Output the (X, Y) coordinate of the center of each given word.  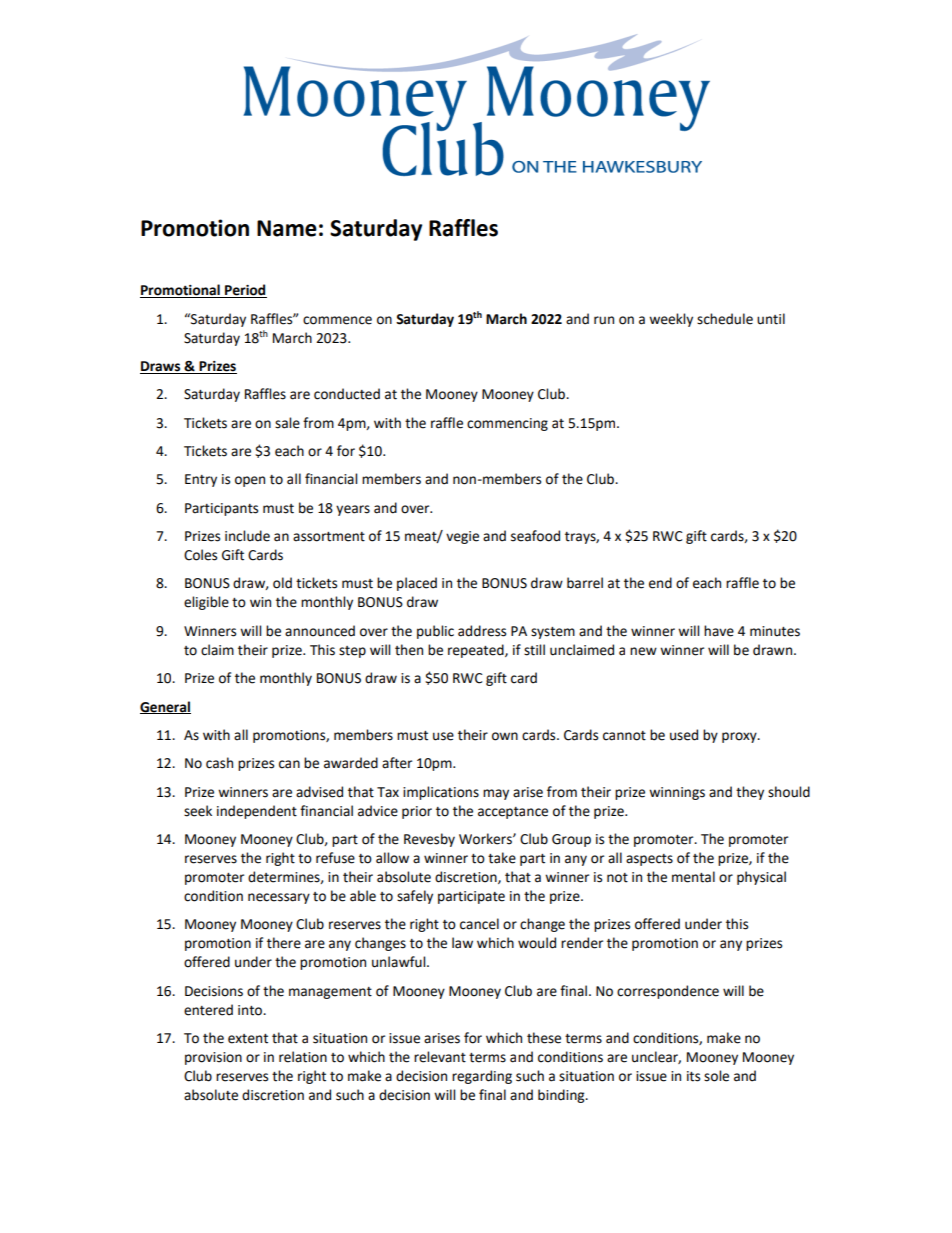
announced (320, 631)
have (719, 631)
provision (213, 1058)
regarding (482, 1077)
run (604, 320)
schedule (725, 319)
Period (245, 291)
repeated (477, 651)
